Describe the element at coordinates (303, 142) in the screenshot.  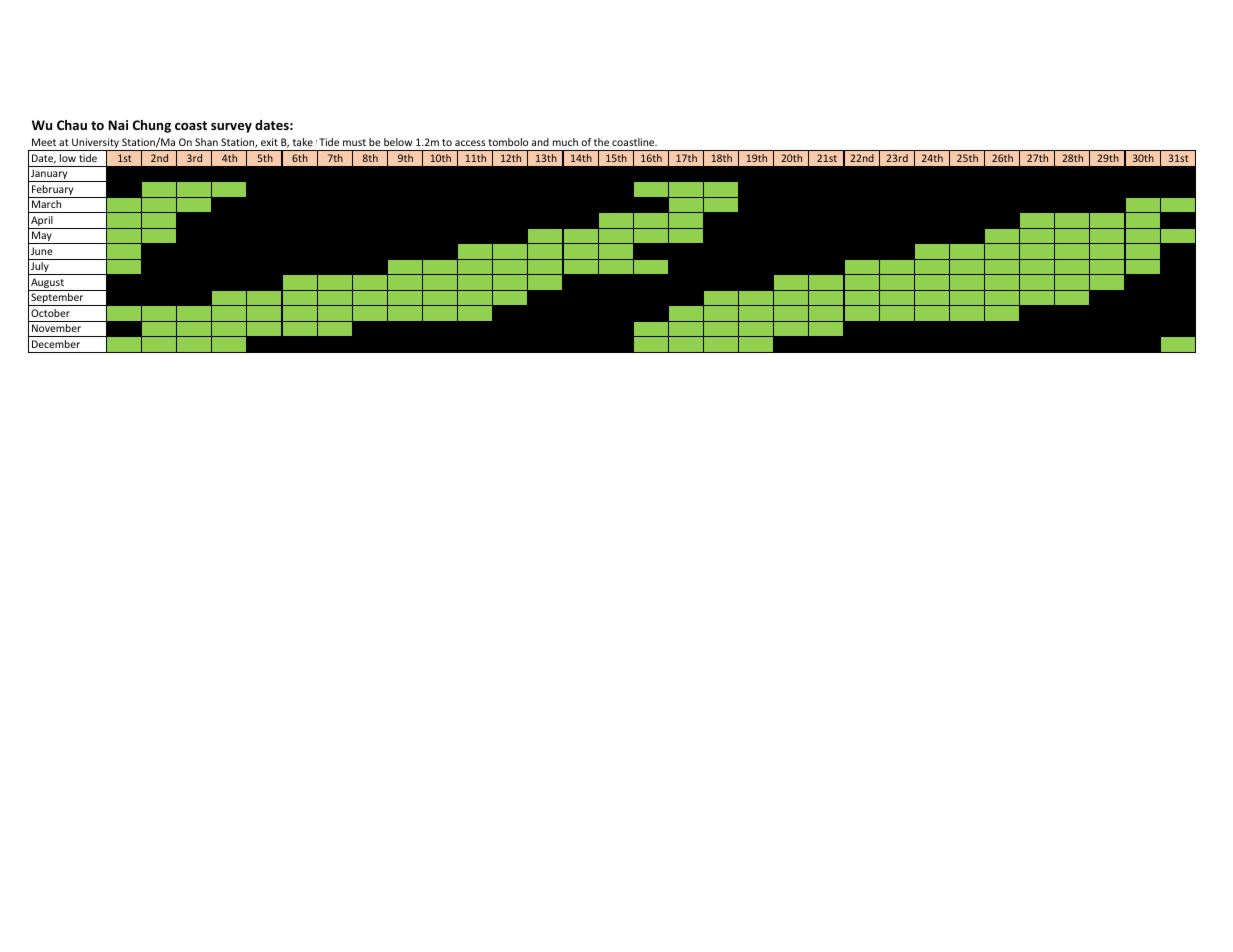
I see `take` at that location.
